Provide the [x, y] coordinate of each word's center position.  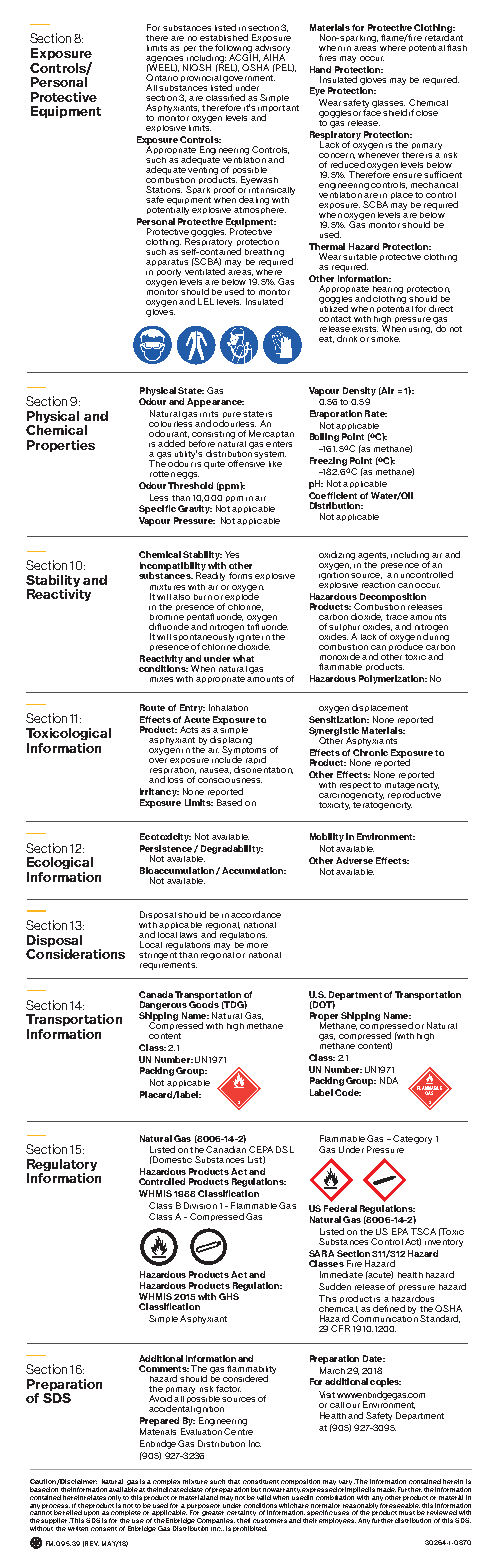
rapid [256, 760]
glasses [388, 104]
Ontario [162, 77]
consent [104, 1529]
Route [152, 707]
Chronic [370, 752]
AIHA [275, 56]
